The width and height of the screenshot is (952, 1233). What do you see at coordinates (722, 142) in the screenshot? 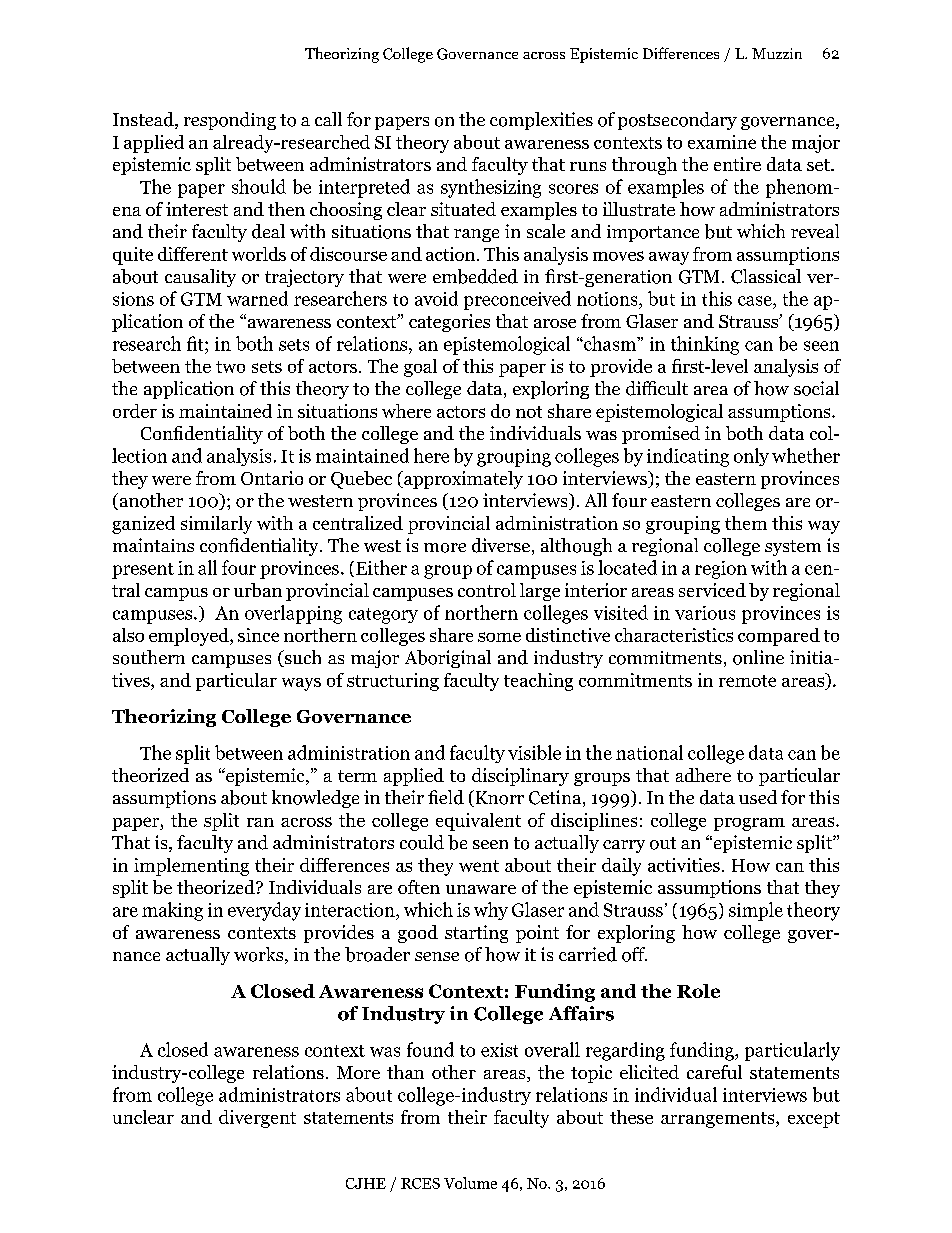
I see `examine` at bounding box center [722, 142].
